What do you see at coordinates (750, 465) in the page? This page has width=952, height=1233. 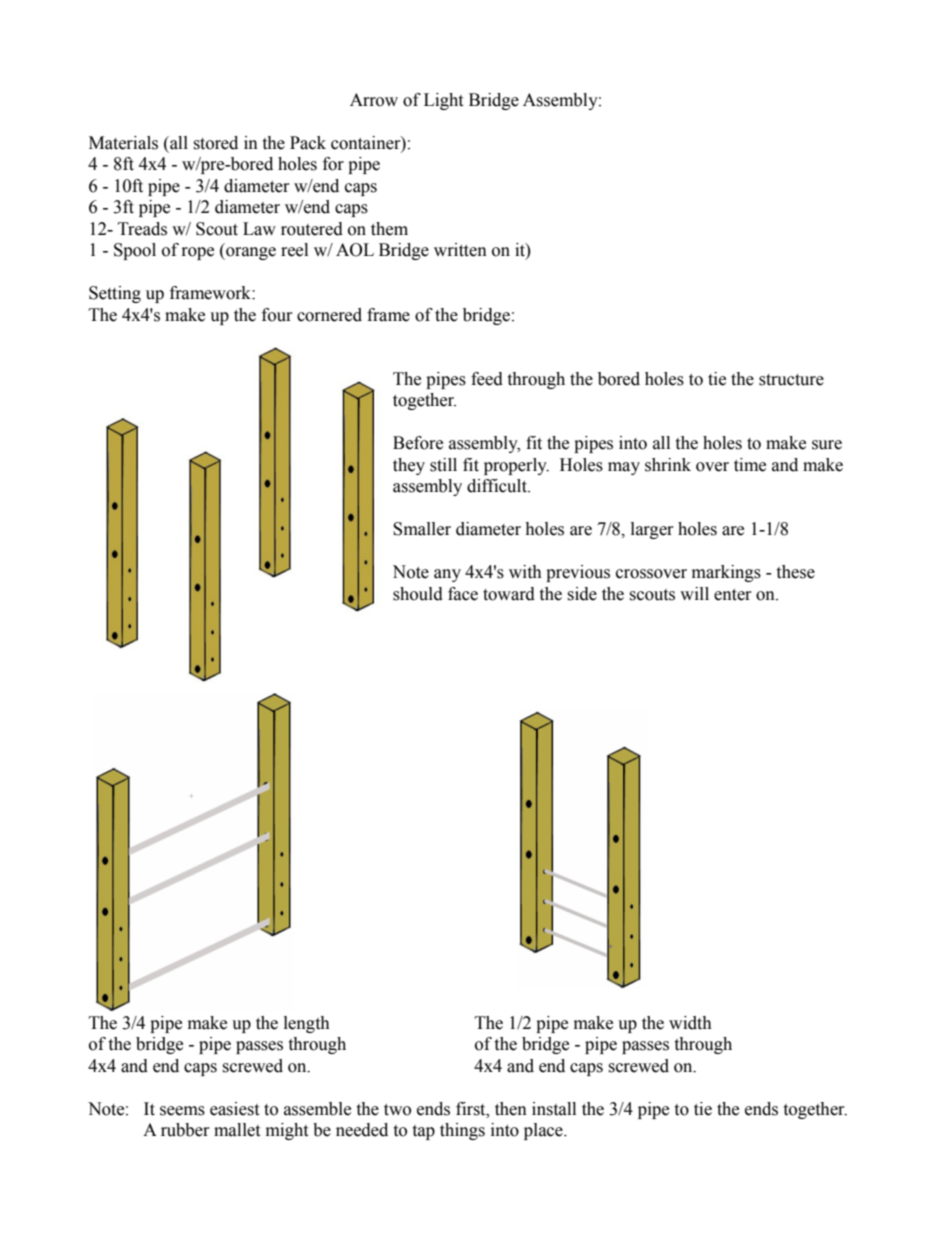 I see `time` at bounding box center [750, 465].
